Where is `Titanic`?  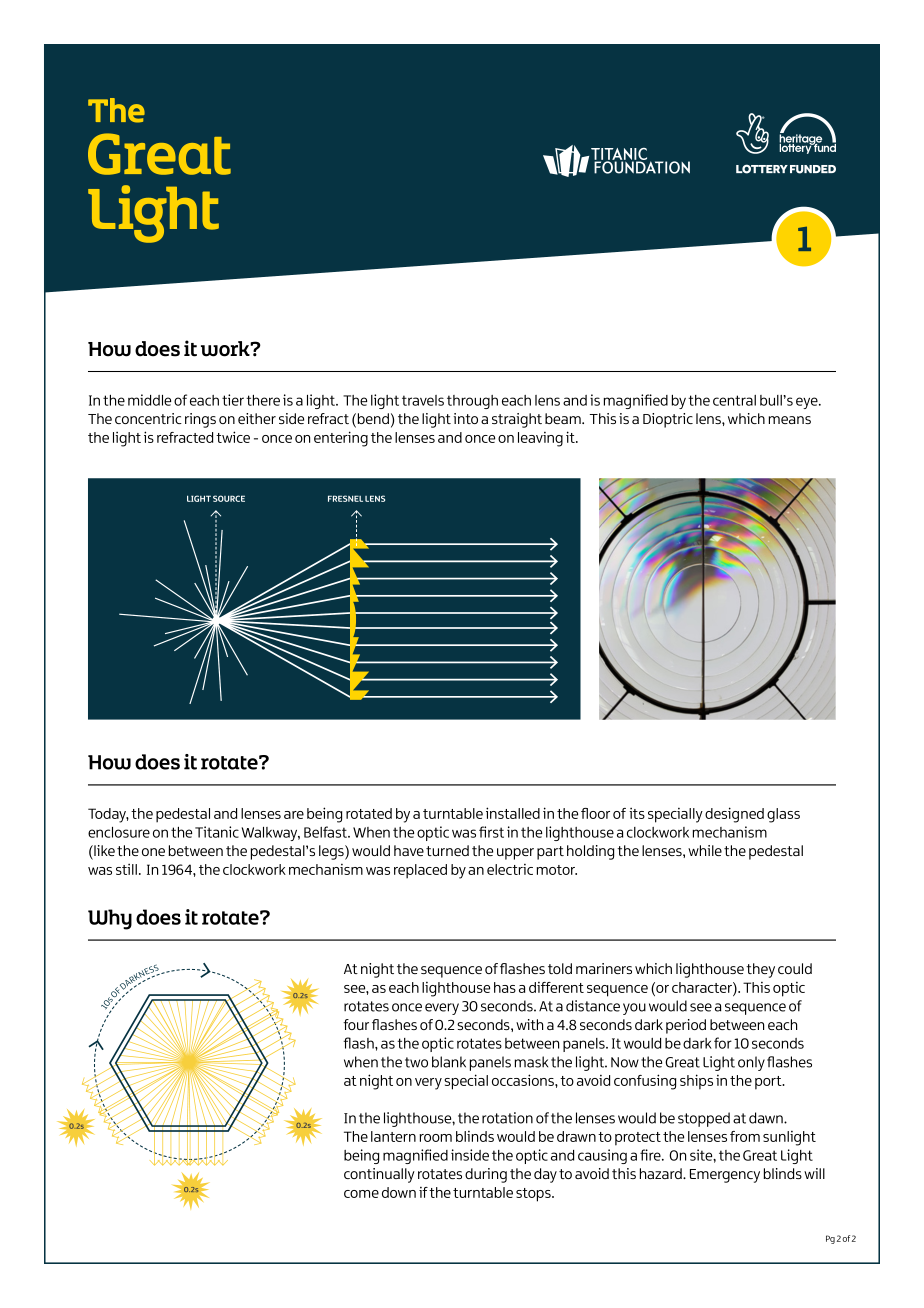
Titanic is located at coordinates (217, 832).
